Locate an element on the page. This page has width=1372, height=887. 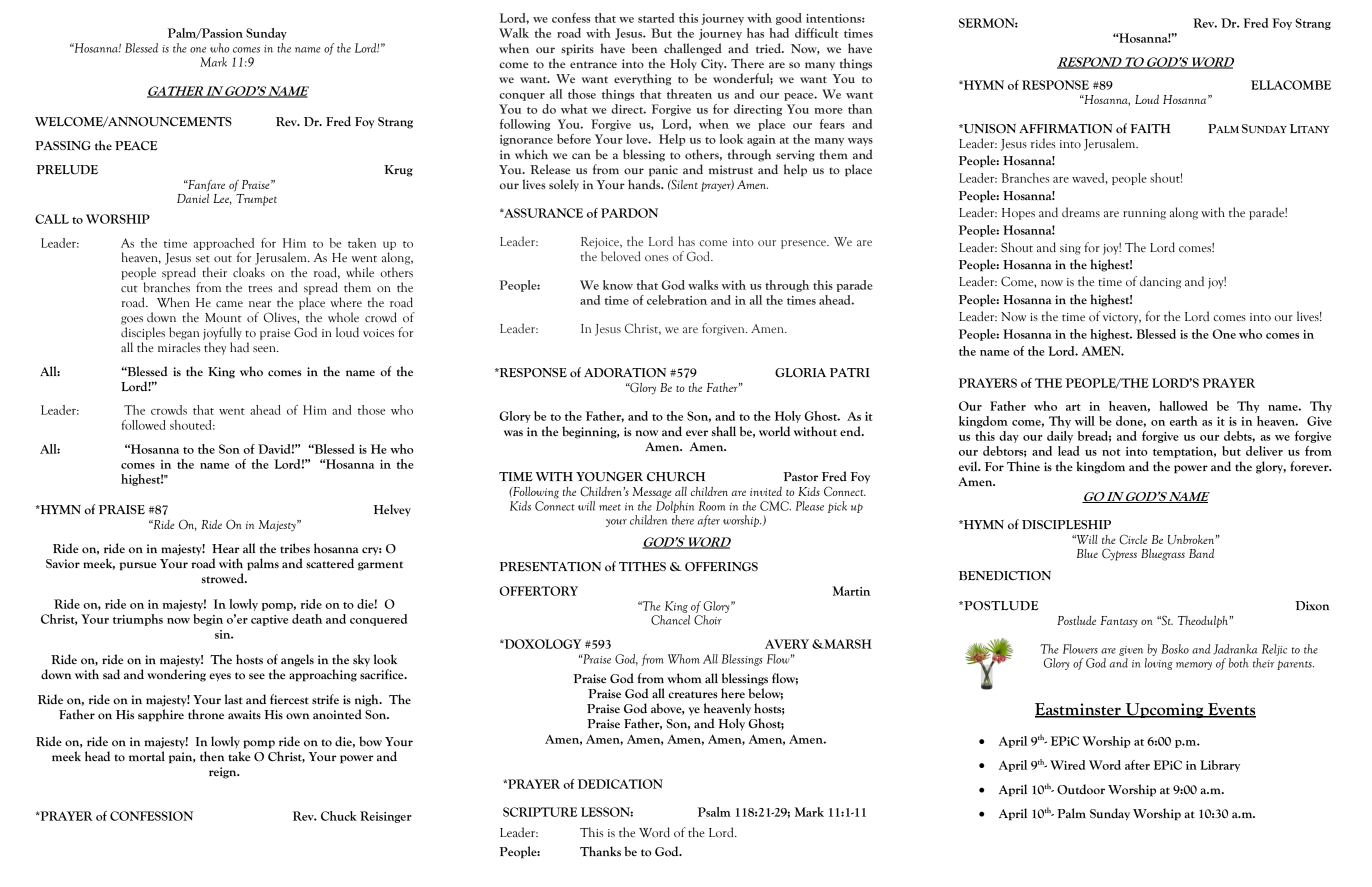
running is located at coordinates (1144, 214).
